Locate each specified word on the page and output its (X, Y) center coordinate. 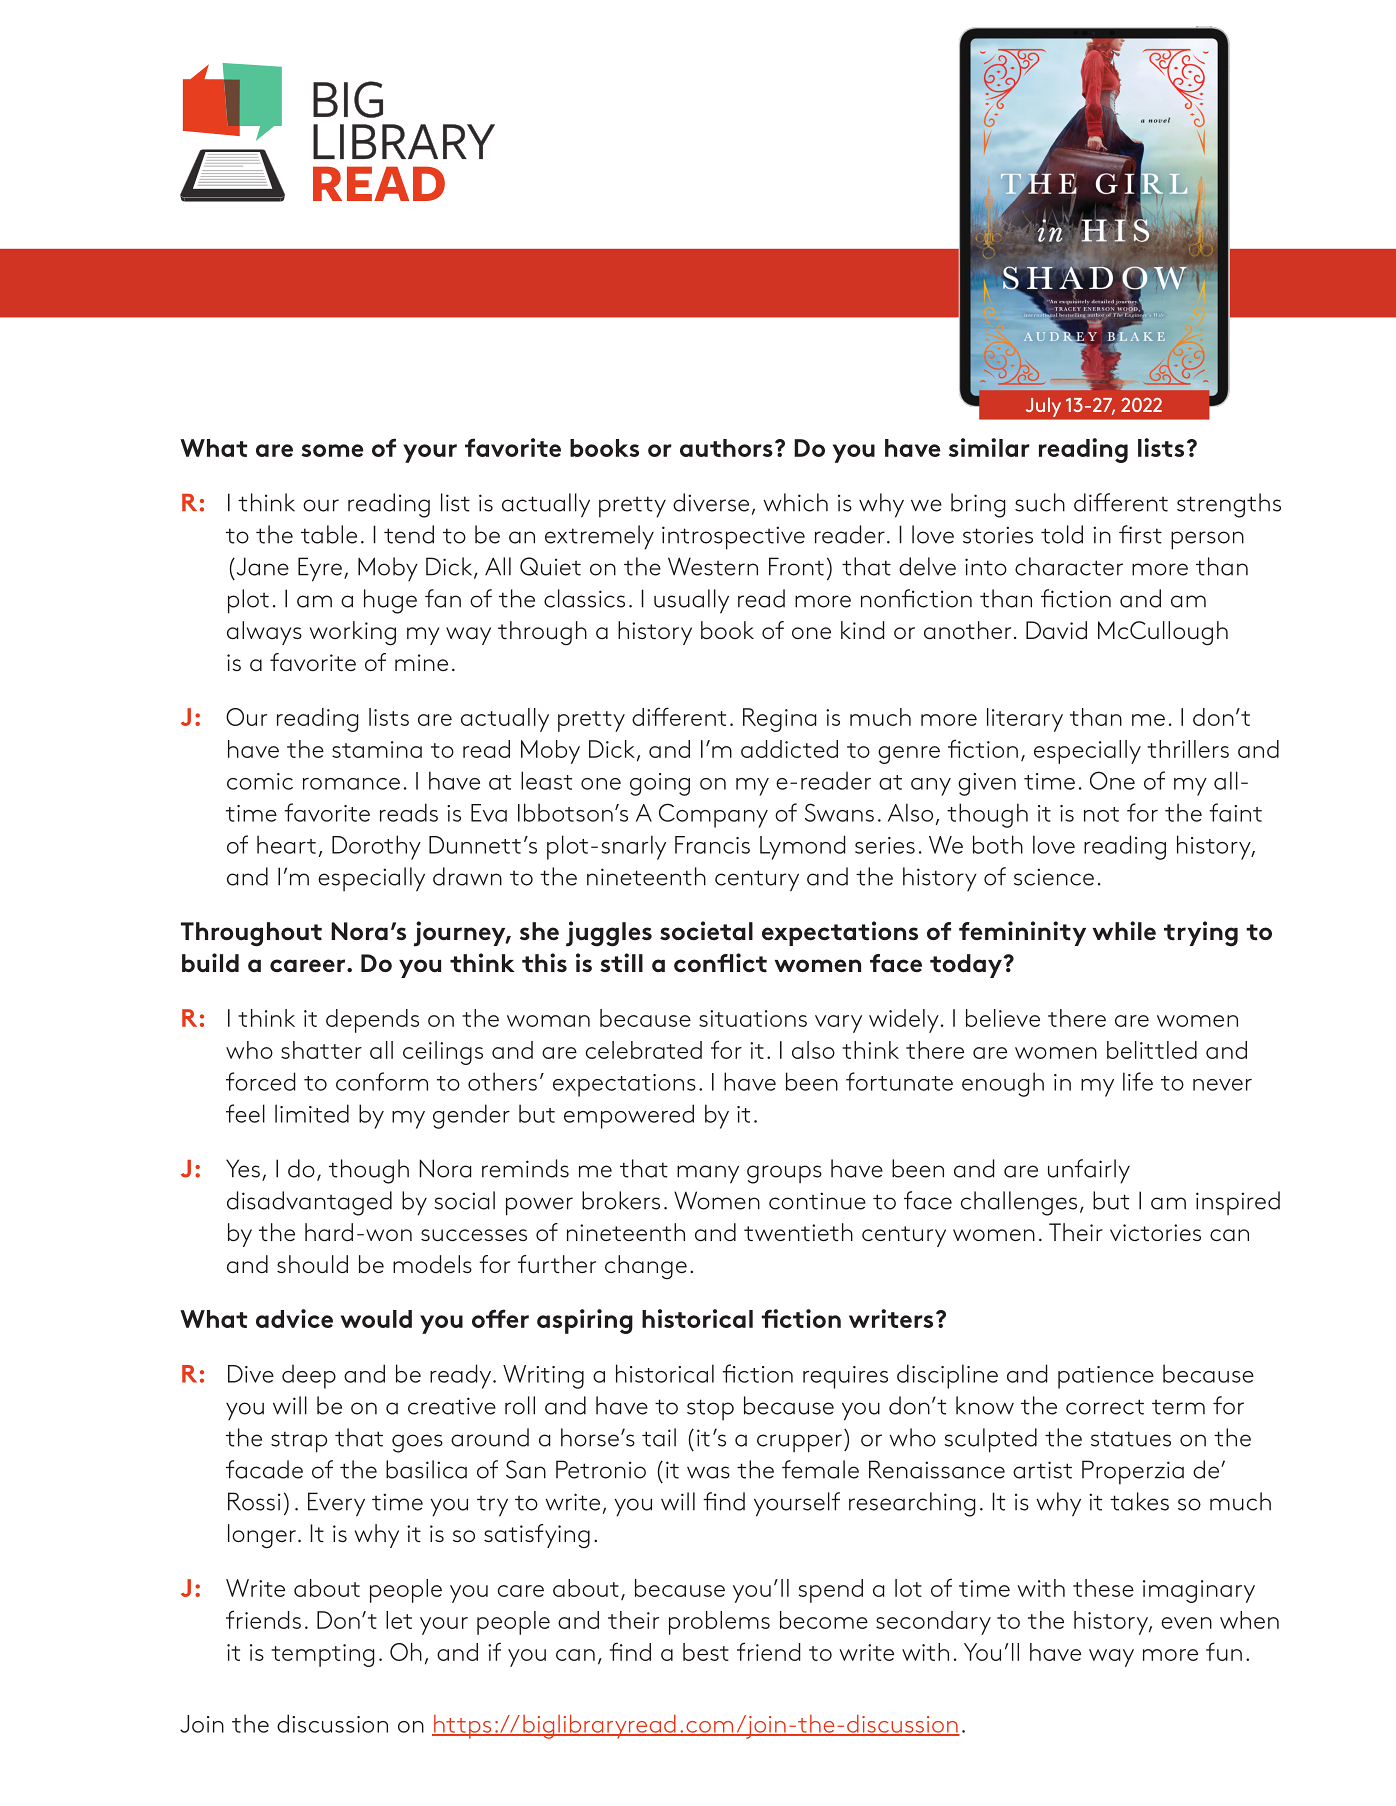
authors (726, 448)
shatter (321, 1050)
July (1043, 407)
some (332, 450)
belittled (1152, 1050)
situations (753, 1018)
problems (719, 1623)
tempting (322, 1655)
